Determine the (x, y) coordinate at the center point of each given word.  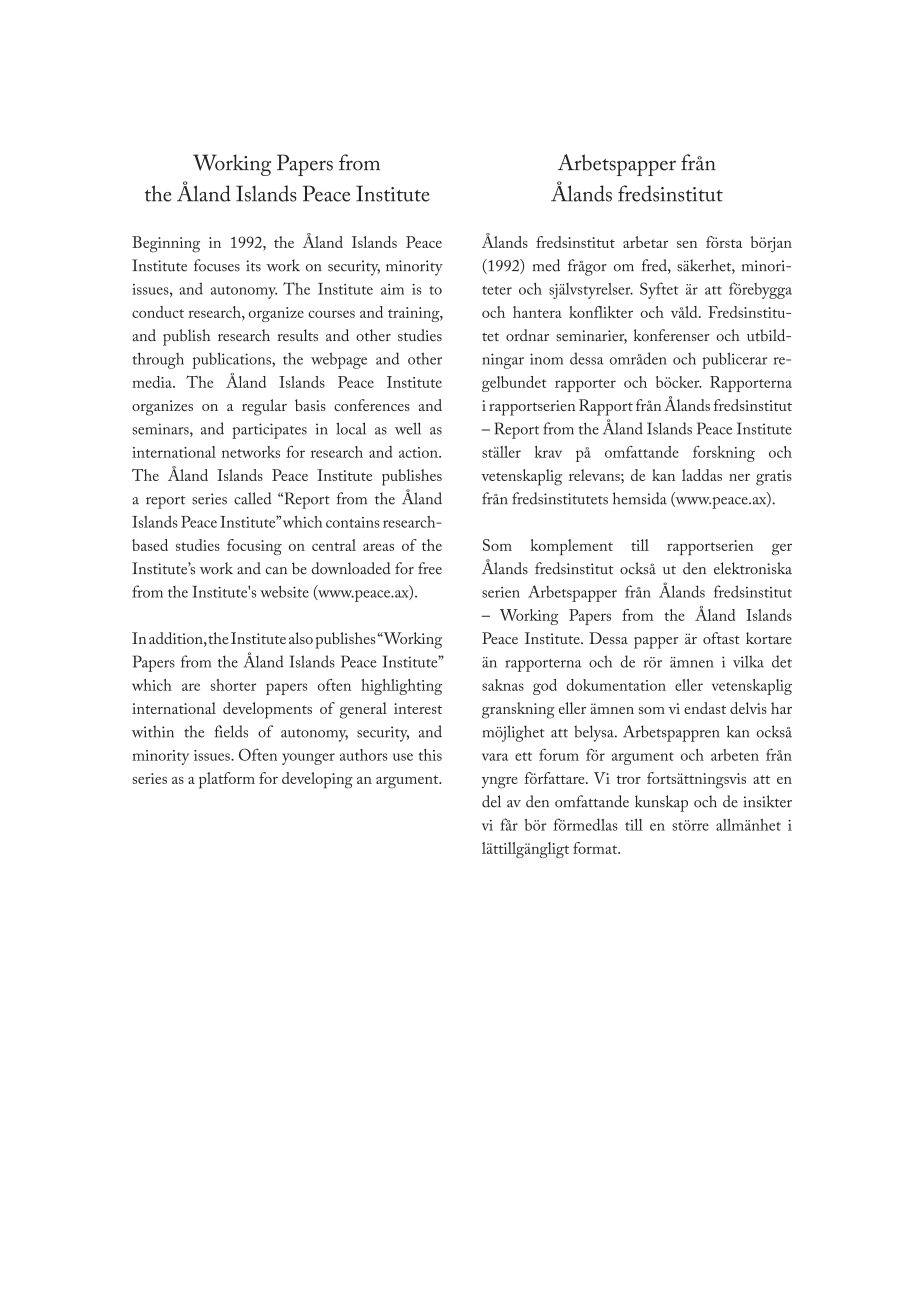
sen (687, 244)
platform (227, 780)
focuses (217, 265)
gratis (774, 478)
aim (392, 289)
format (596, 848)
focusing (254, 547)
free (430, 568)
